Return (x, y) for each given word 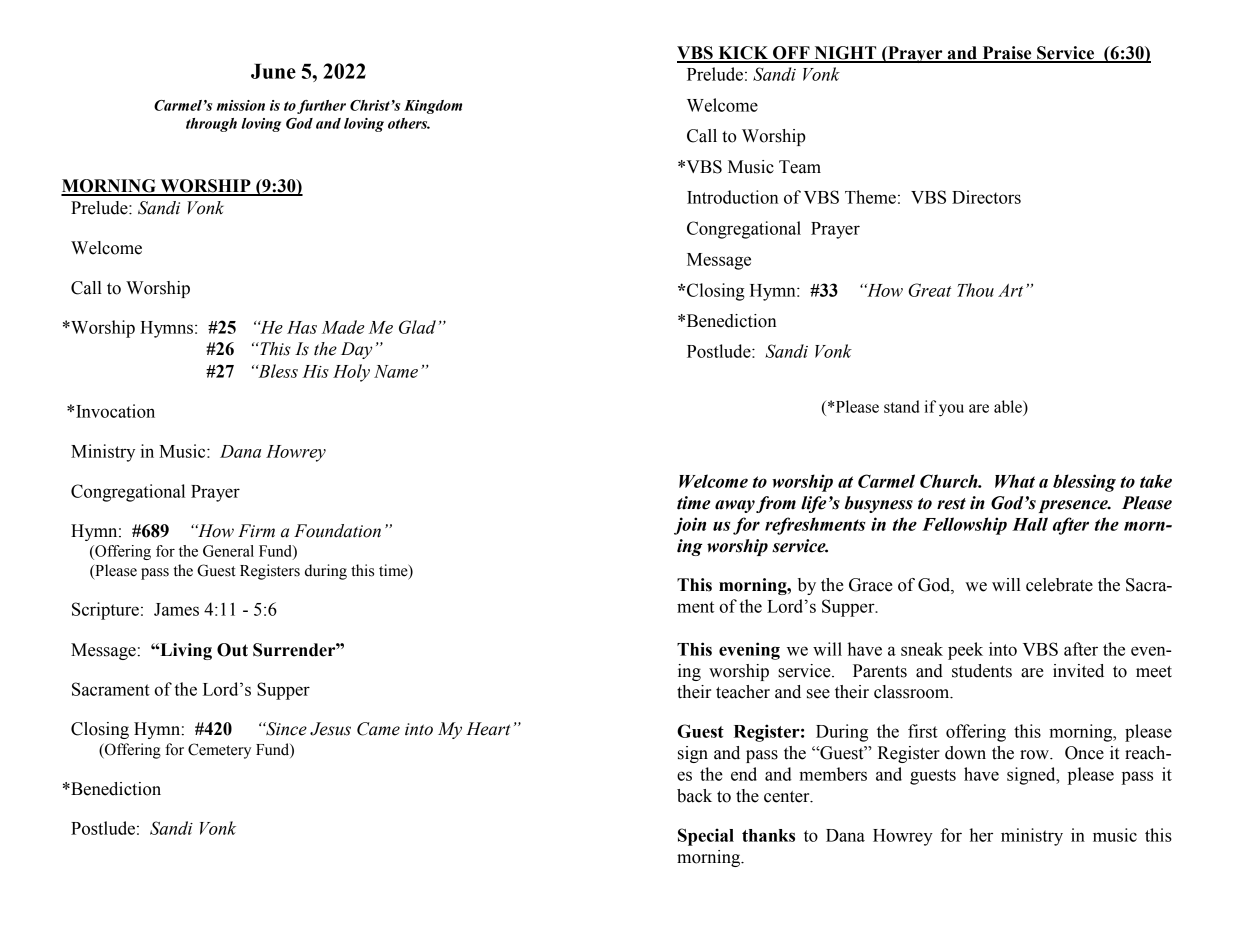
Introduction (733, 197)
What (1015, 481)
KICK (743, 54)
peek (965, 651)
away (735, 506)
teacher (743, 692)
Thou (975, 290)
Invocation (115, 411)
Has (302, 327)
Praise (1007, 54)
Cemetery (219, 751)
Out (232, 650)
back (694, 796)
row (1035, 755)
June (273, 71)
